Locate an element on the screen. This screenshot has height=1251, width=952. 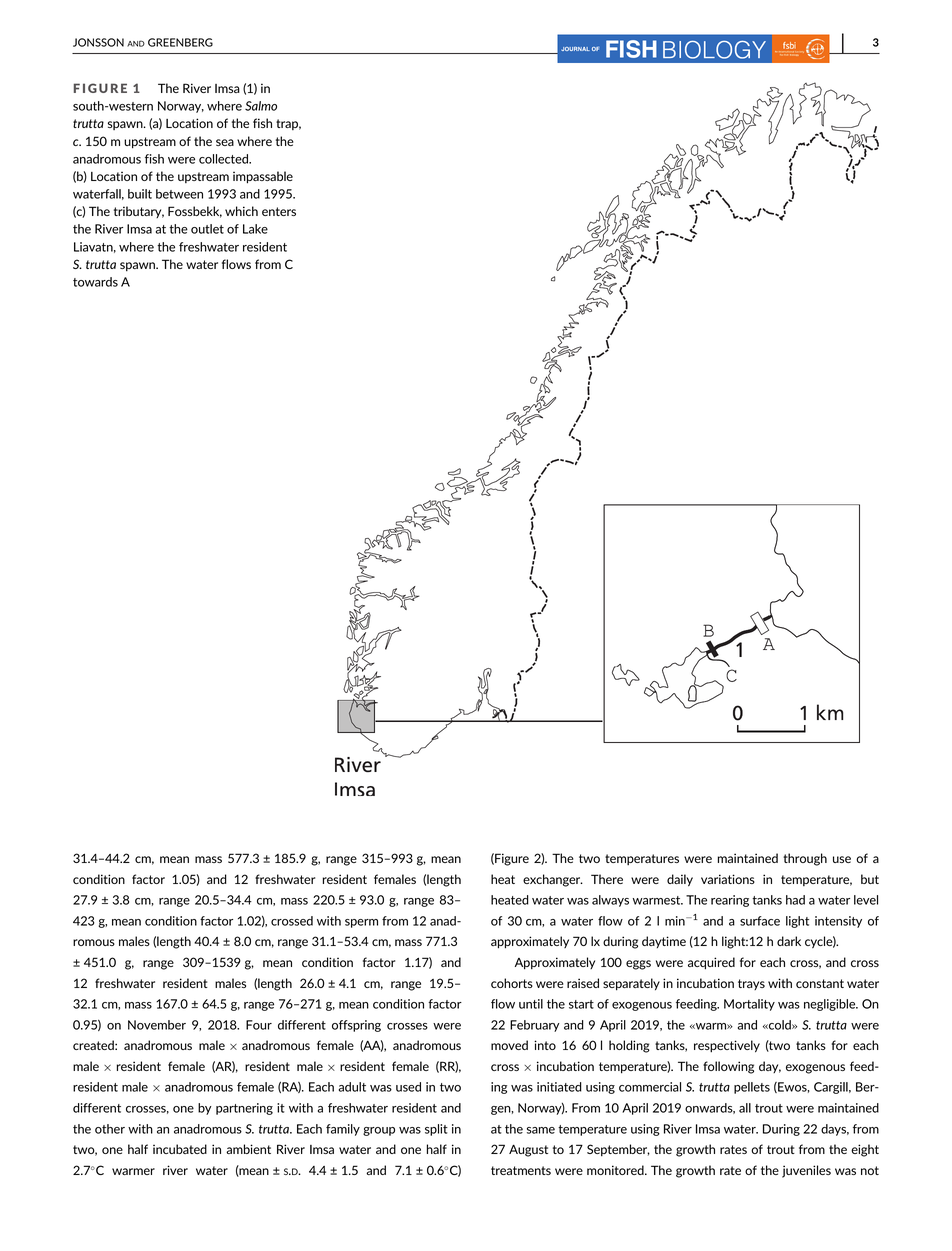
split is located at coordinates (436, 1130).
